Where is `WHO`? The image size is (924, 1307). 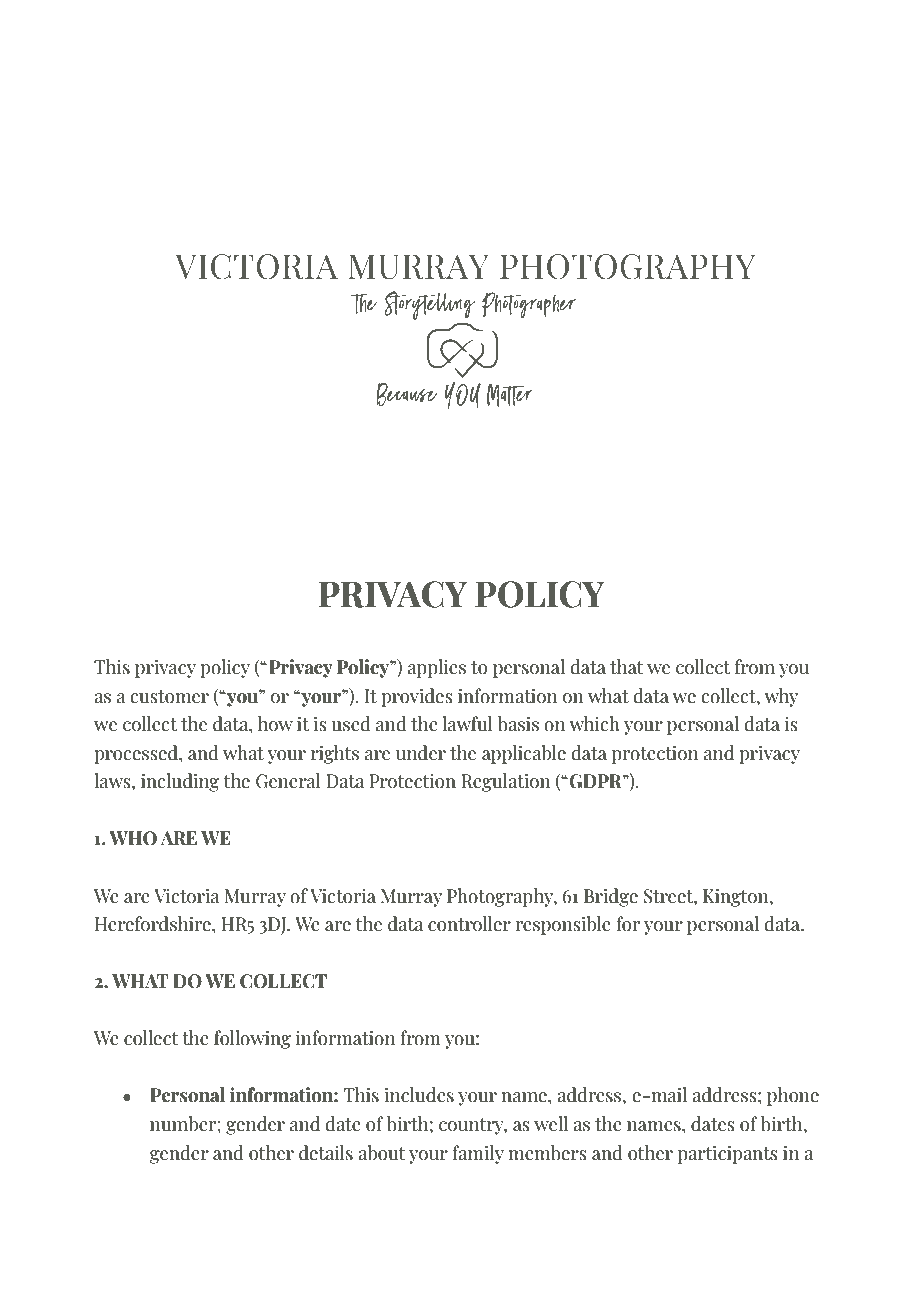 WHO is located at coordinates (133, 838).
